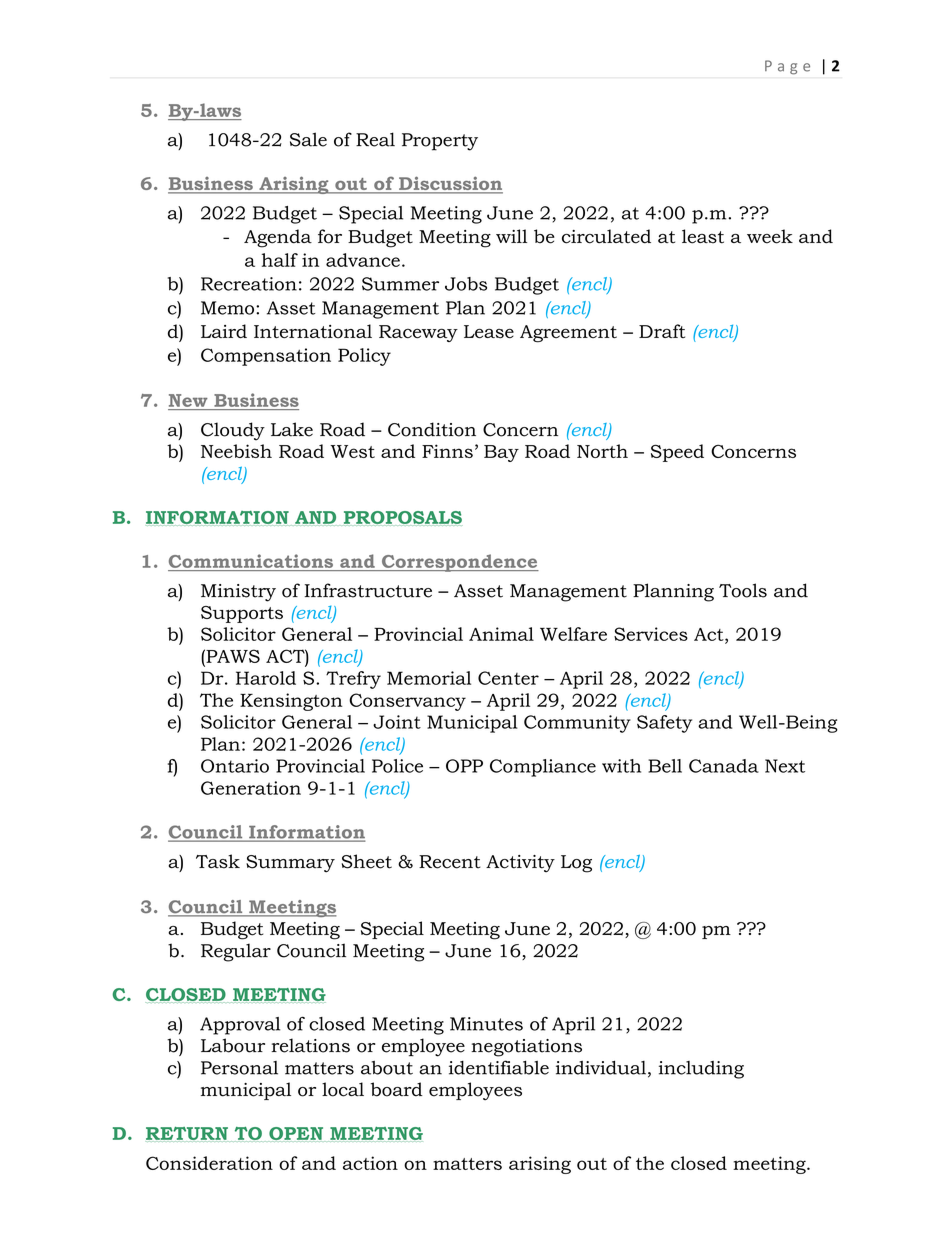  I want to click on Discussion, so click(450, 184).
